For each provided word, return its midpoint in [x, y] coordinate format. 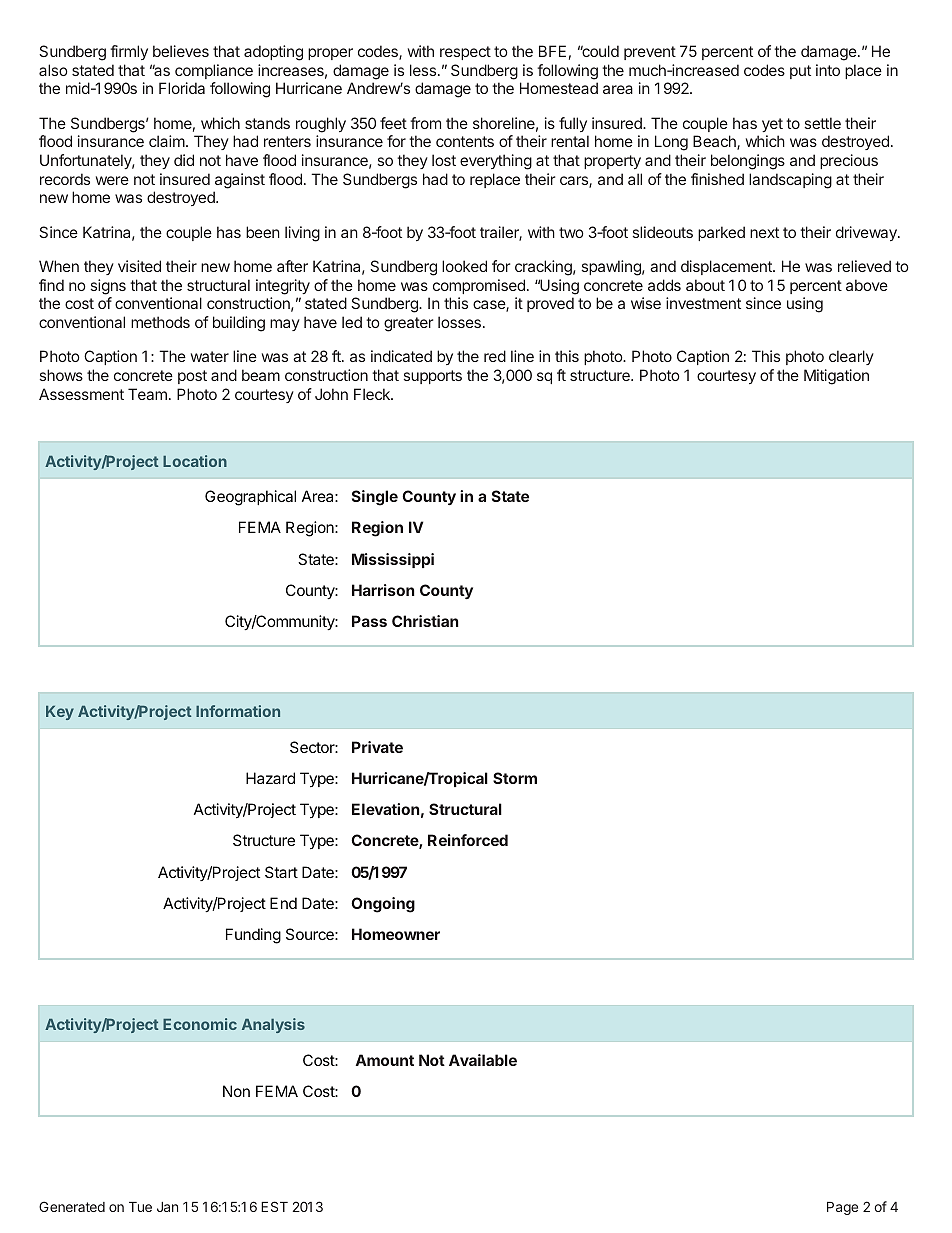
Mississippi [393, 560]
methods [160, 322]
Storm [515, 778]
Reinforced [468, 840]
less [423, 70]
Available [483, 1060]
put [800, 72]
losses [459, 322]
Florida [182, 88]
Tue [140, 1207]
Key [60, 713]
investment [703, 303]
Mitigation [836, 377]
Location [195, 461]
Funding [253, 936]
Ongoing [383, 905]
